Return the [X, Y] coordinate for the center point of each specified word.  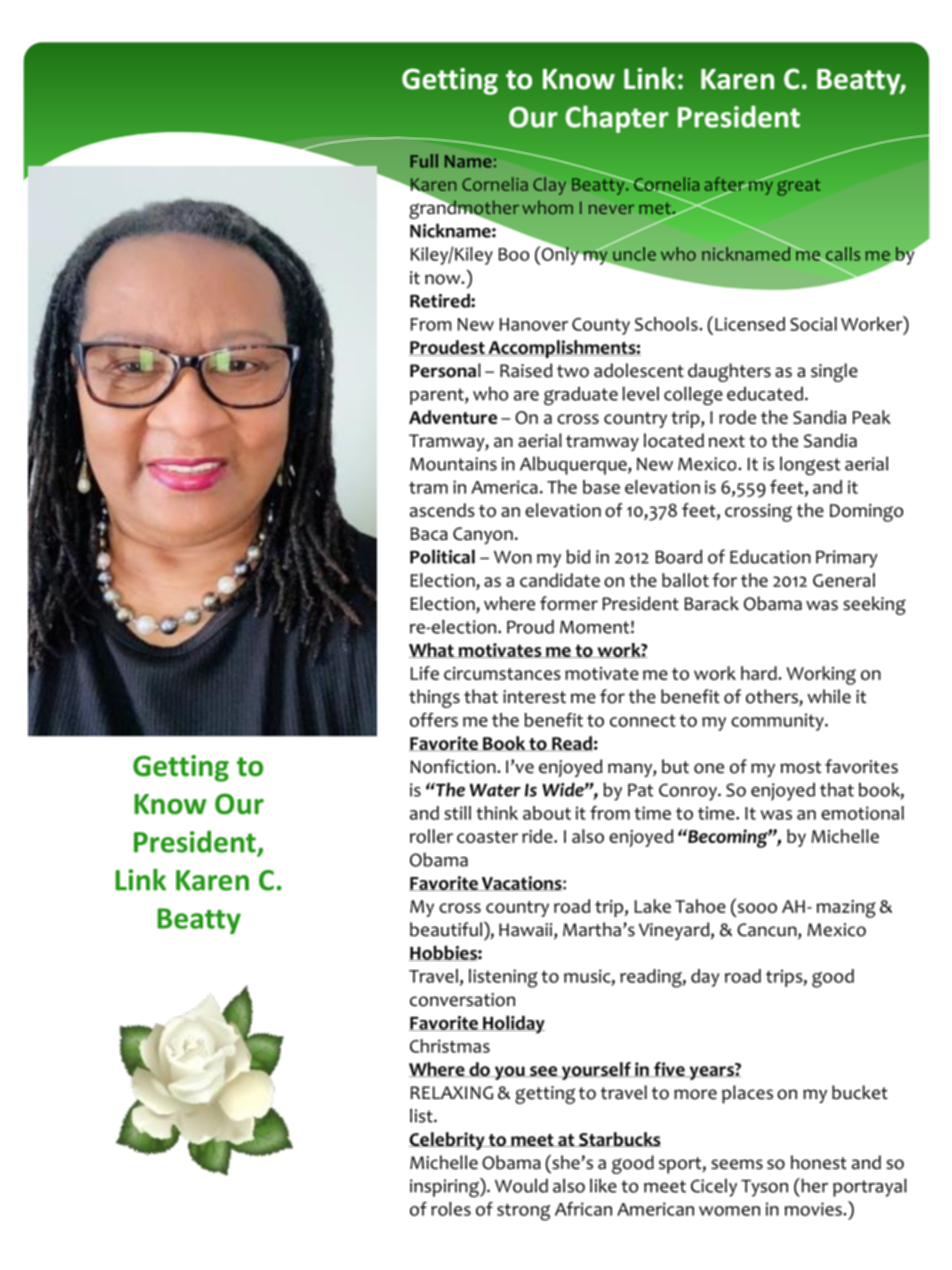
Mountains [453, 464]
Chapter [617, 119]
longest [810, 465]
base [601, 487]
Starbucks [619, 1139]
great [798, 187]
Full [424, 161]
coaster [487, 837]
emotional [862, 813]
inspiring [445, 1187]
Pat [640, 790]
